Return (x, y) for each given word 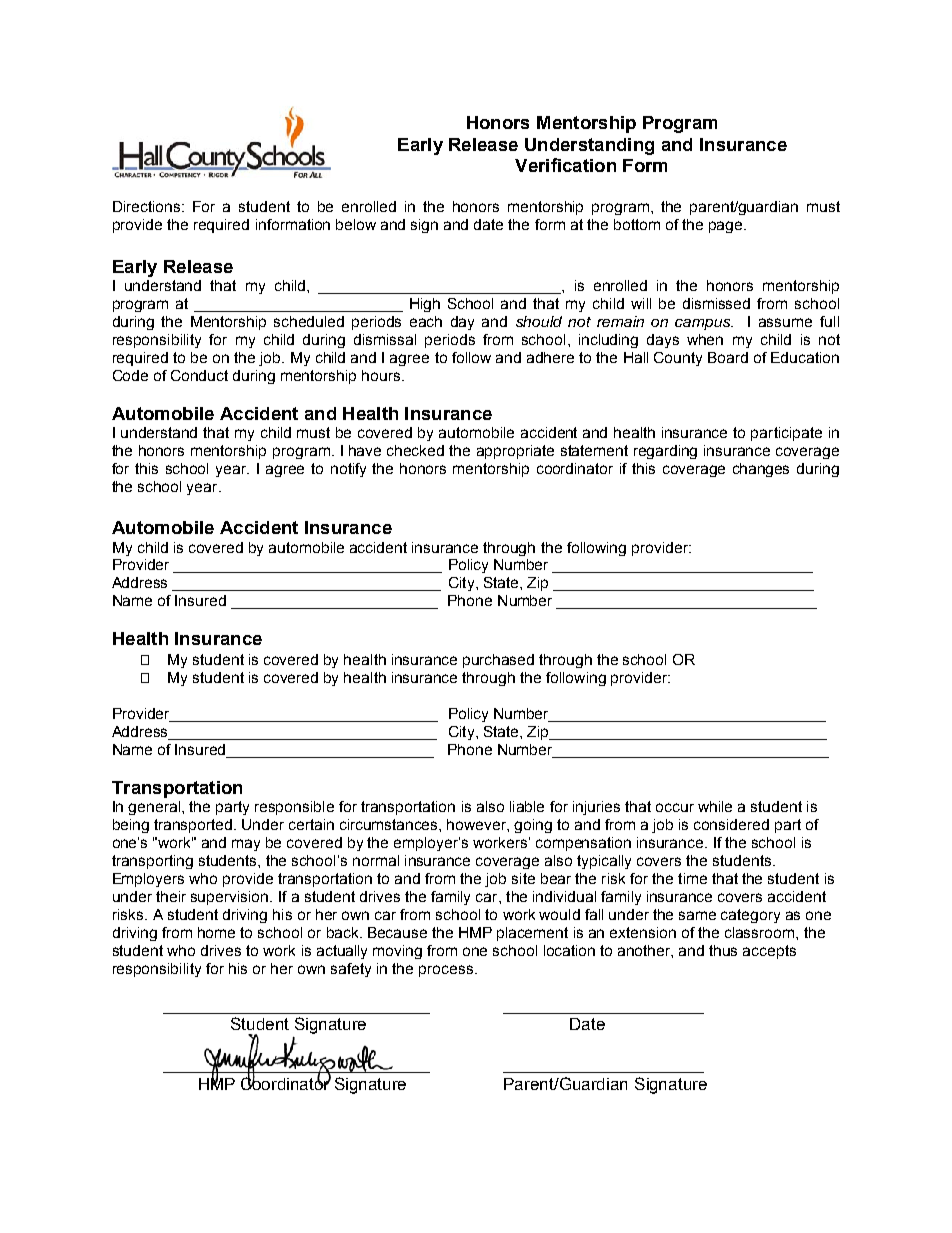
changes (761, 470)
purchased (498, 661)
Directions (148, 206)
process (446, 971)
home (216, 932)
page (727, 227)
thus (723, 950)
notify (348, 470)
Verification (565, 165)
